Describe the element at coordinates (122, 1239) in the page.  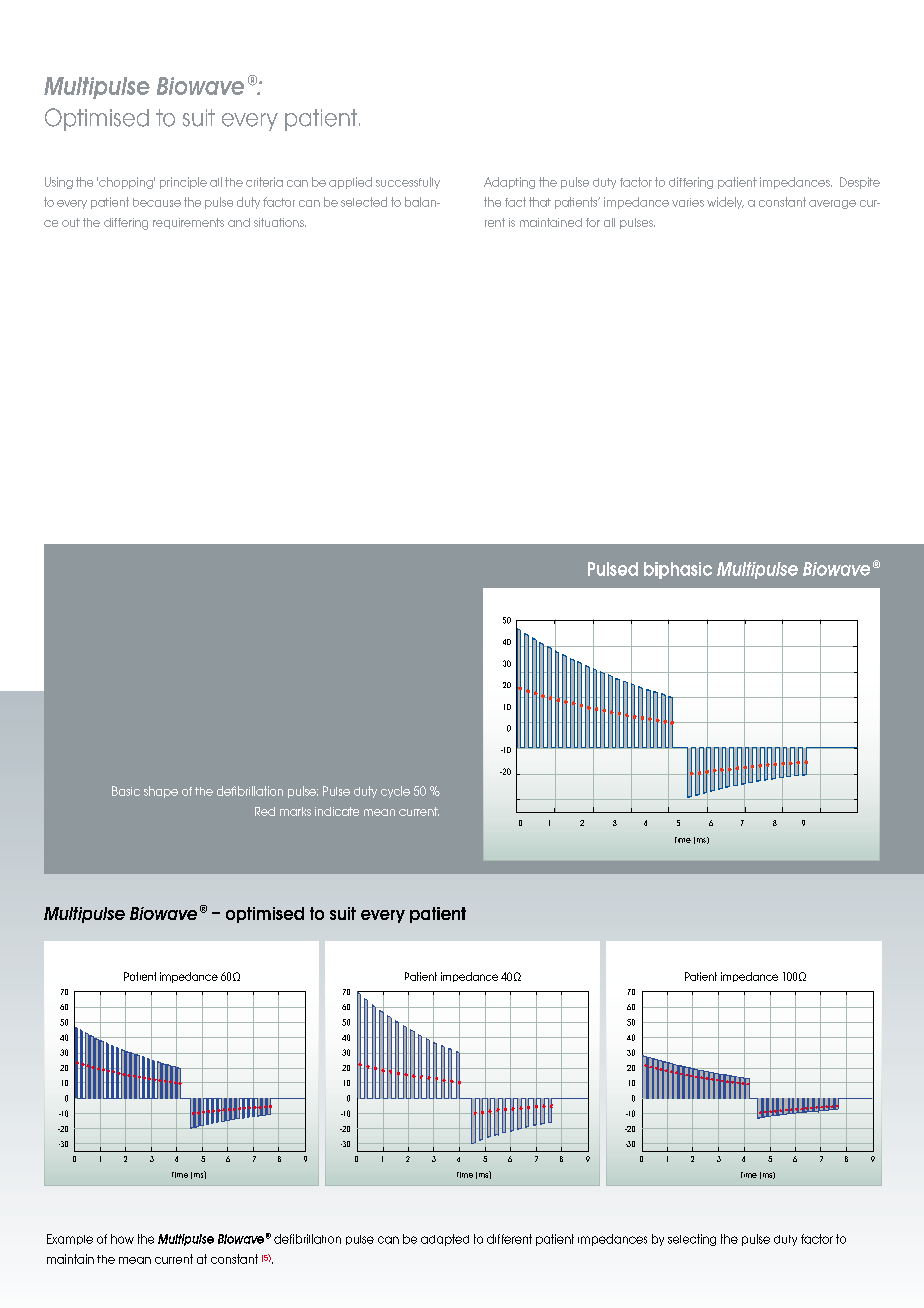
I see `how` at that location.
